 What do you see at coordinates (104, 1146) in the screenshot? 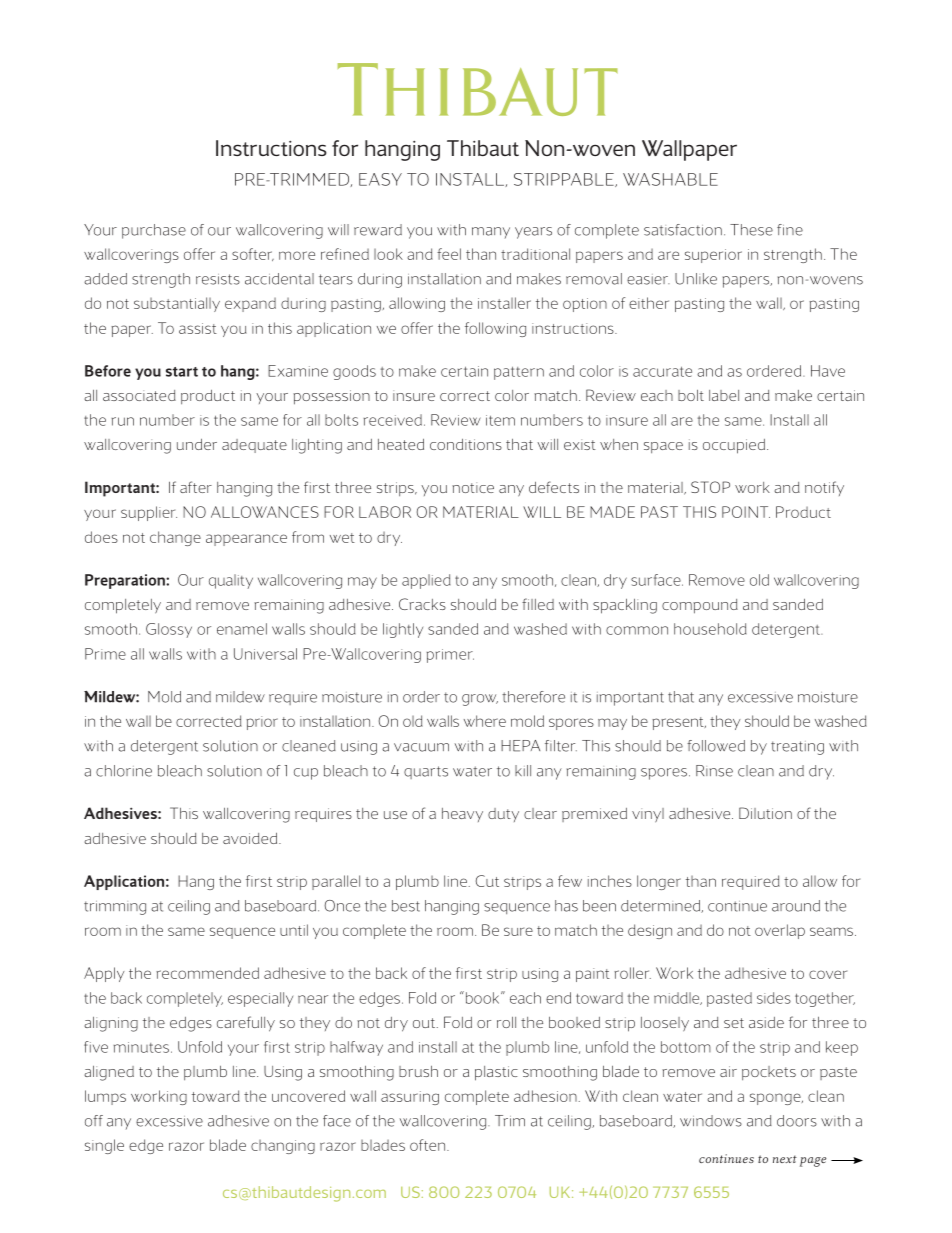
I see `single` at bounding box center [104, 1146].
